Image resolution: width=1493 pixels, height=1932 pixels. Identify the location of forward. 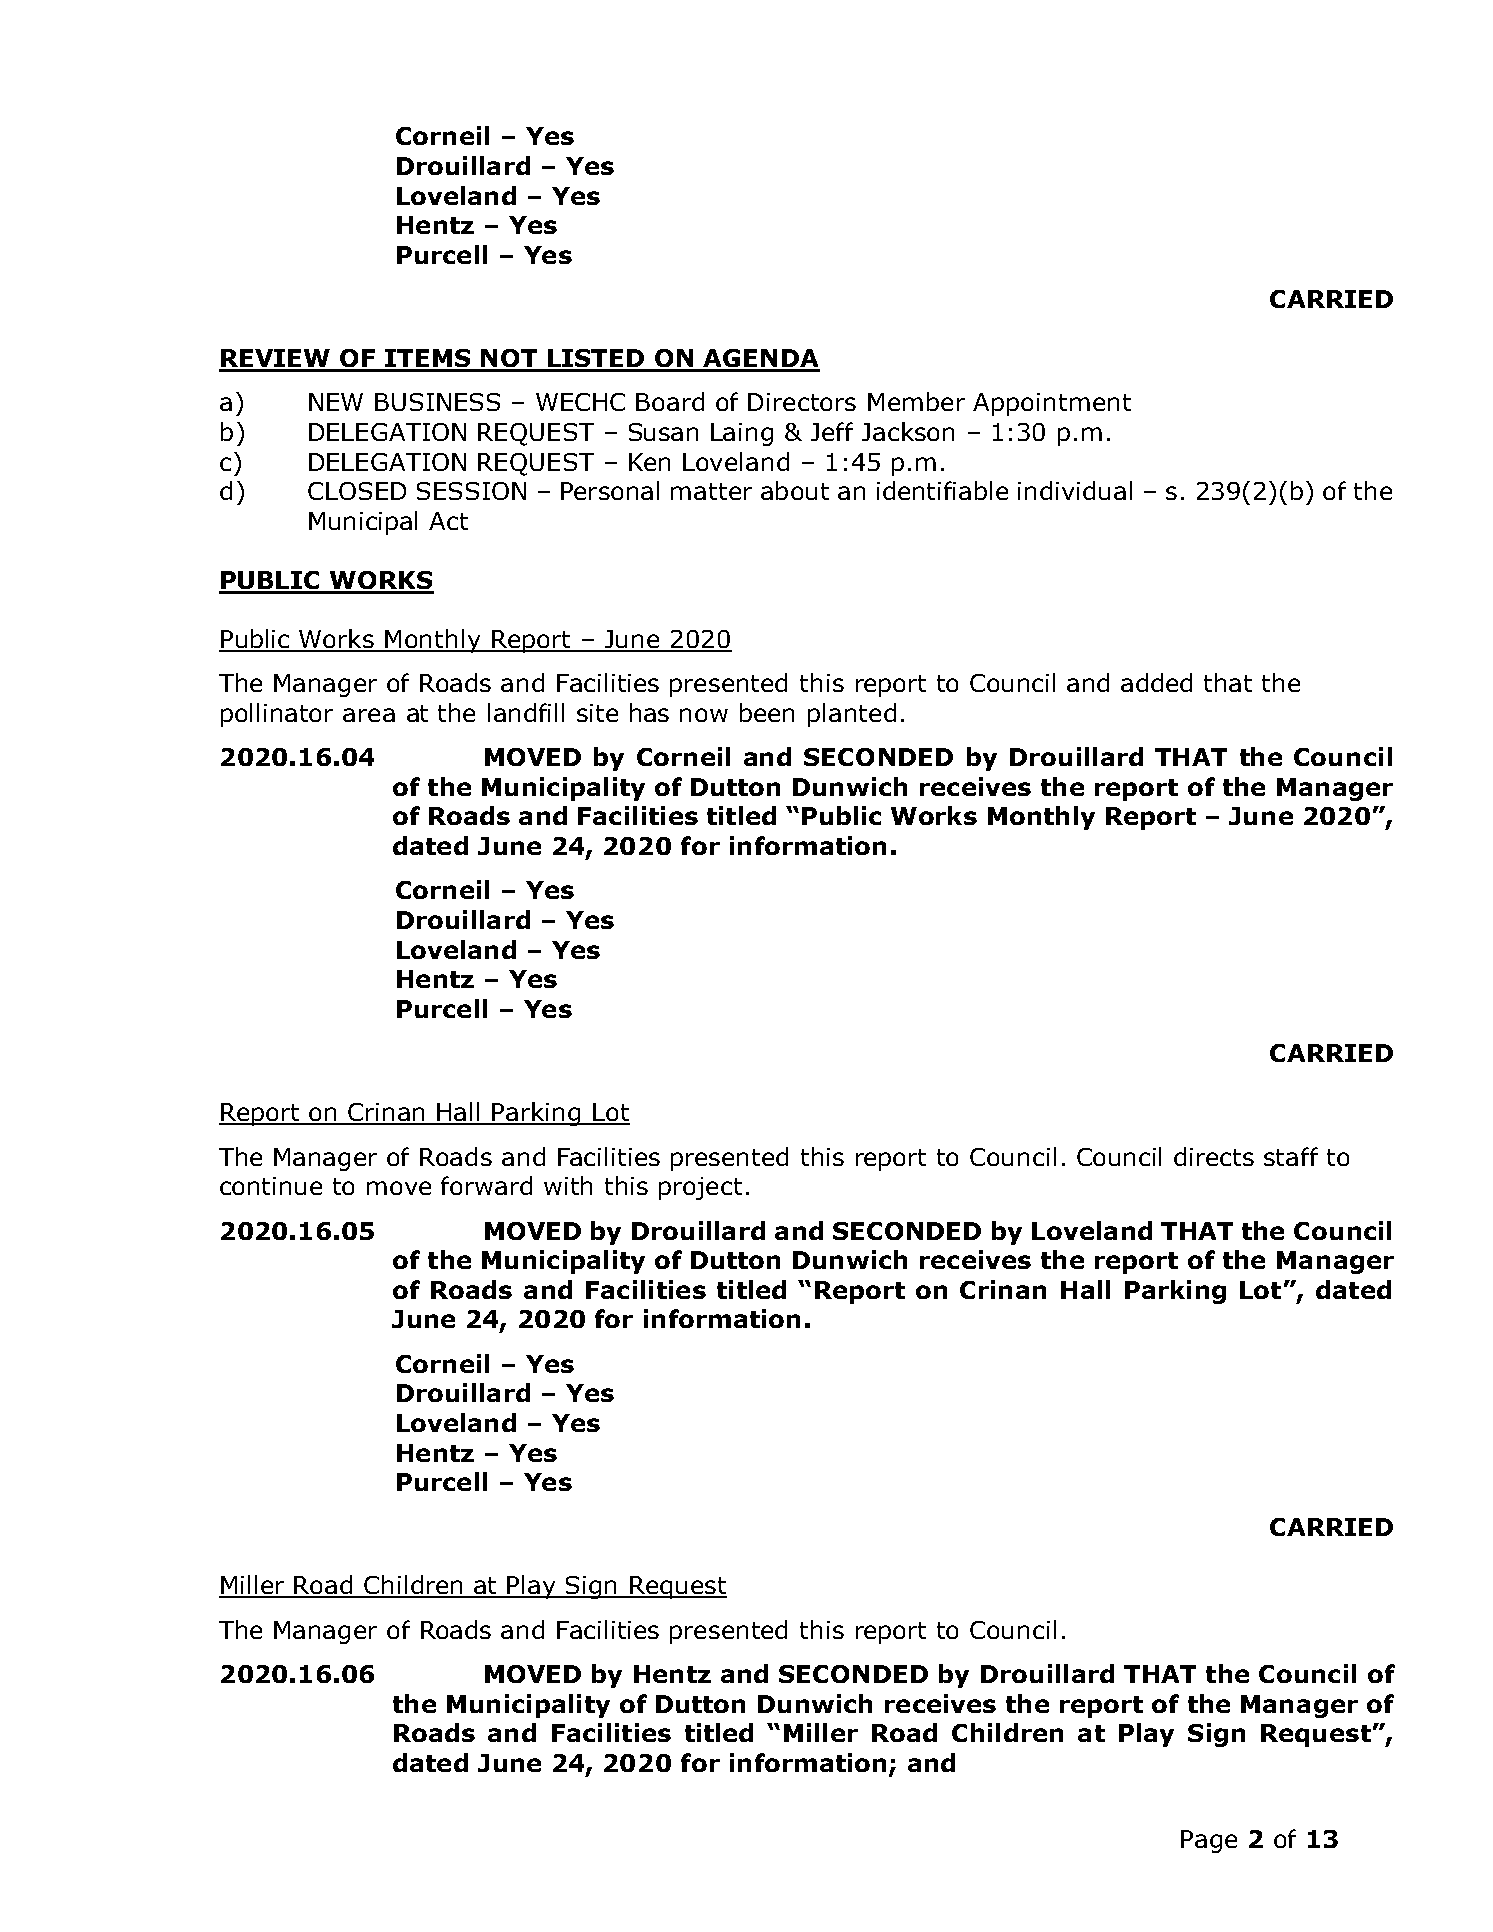
(486, 1185).
